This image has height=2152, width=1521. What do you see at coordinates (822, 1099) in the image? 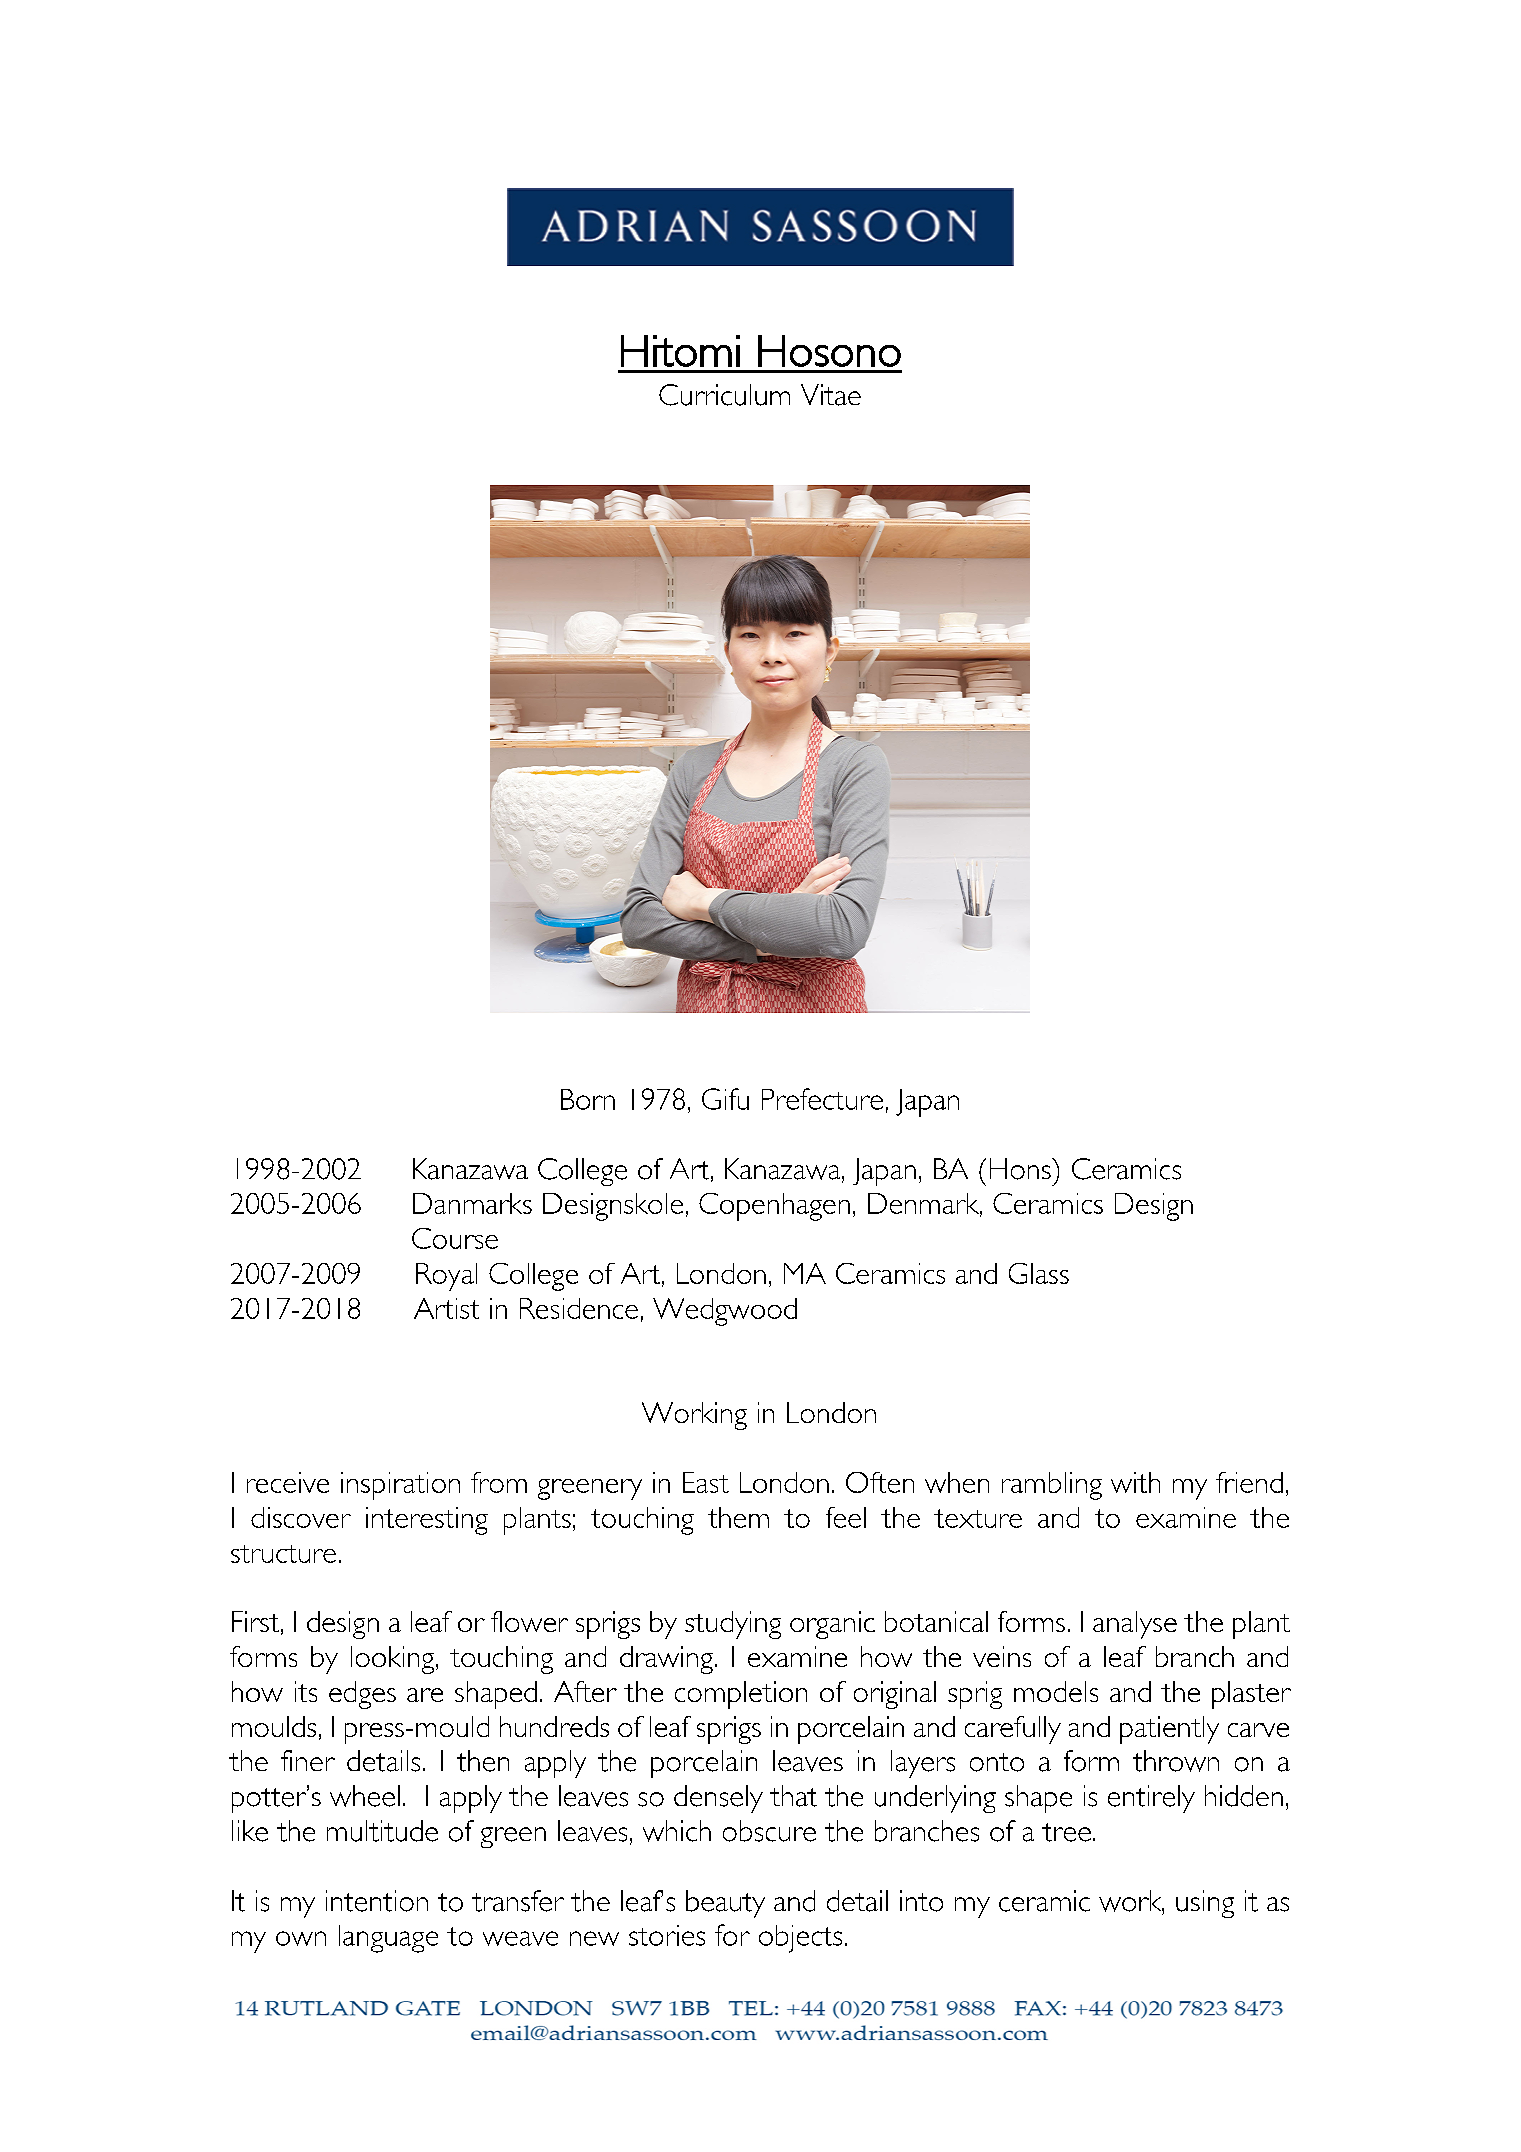
I see `Prefecture` at bounding box center [822, 1099].
